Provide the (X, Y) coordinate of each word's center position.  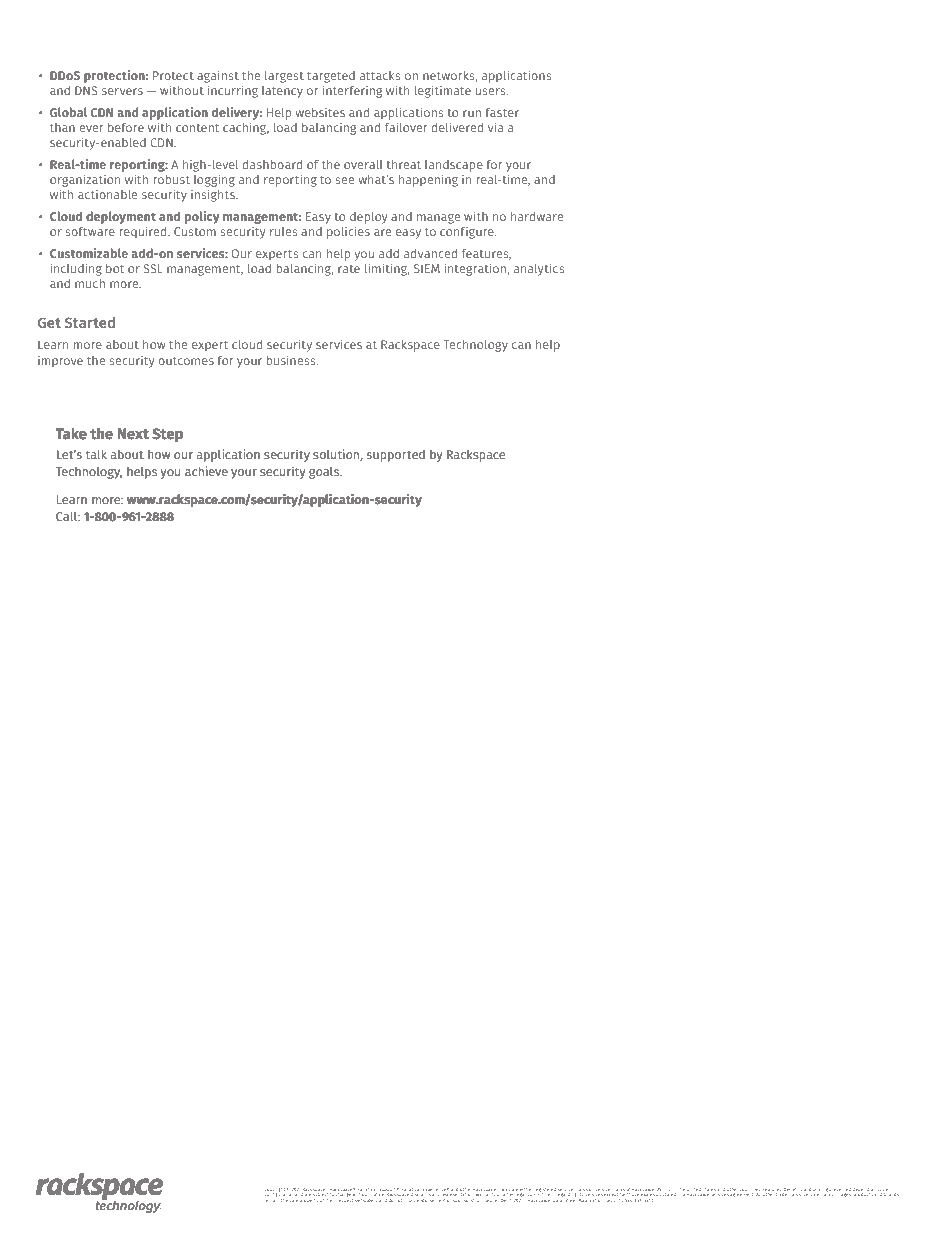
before (126, 127)
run (472, 113)
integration (475, 269)
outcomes (186, 361)
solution (336, 454)
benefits (793, 1189)
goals (325, 473)
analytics (539, 269)
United (694, 1189)
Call (67, 516)
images (843, 1193)
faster (502, 112)
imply (409, 1201)
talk (96, 454)
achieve (206, 471)
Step (168, 435)
